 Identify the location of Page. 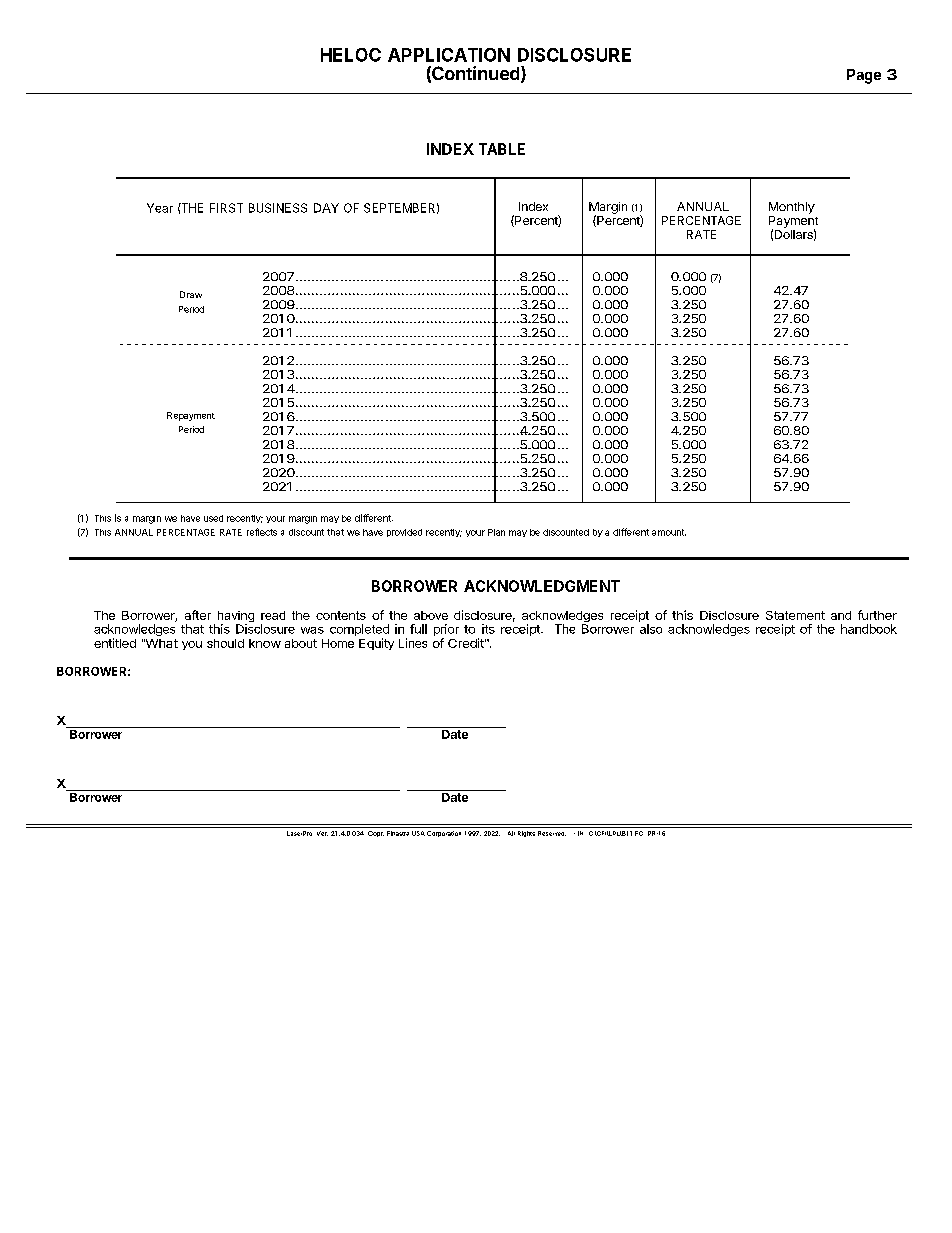
(864, 76).
